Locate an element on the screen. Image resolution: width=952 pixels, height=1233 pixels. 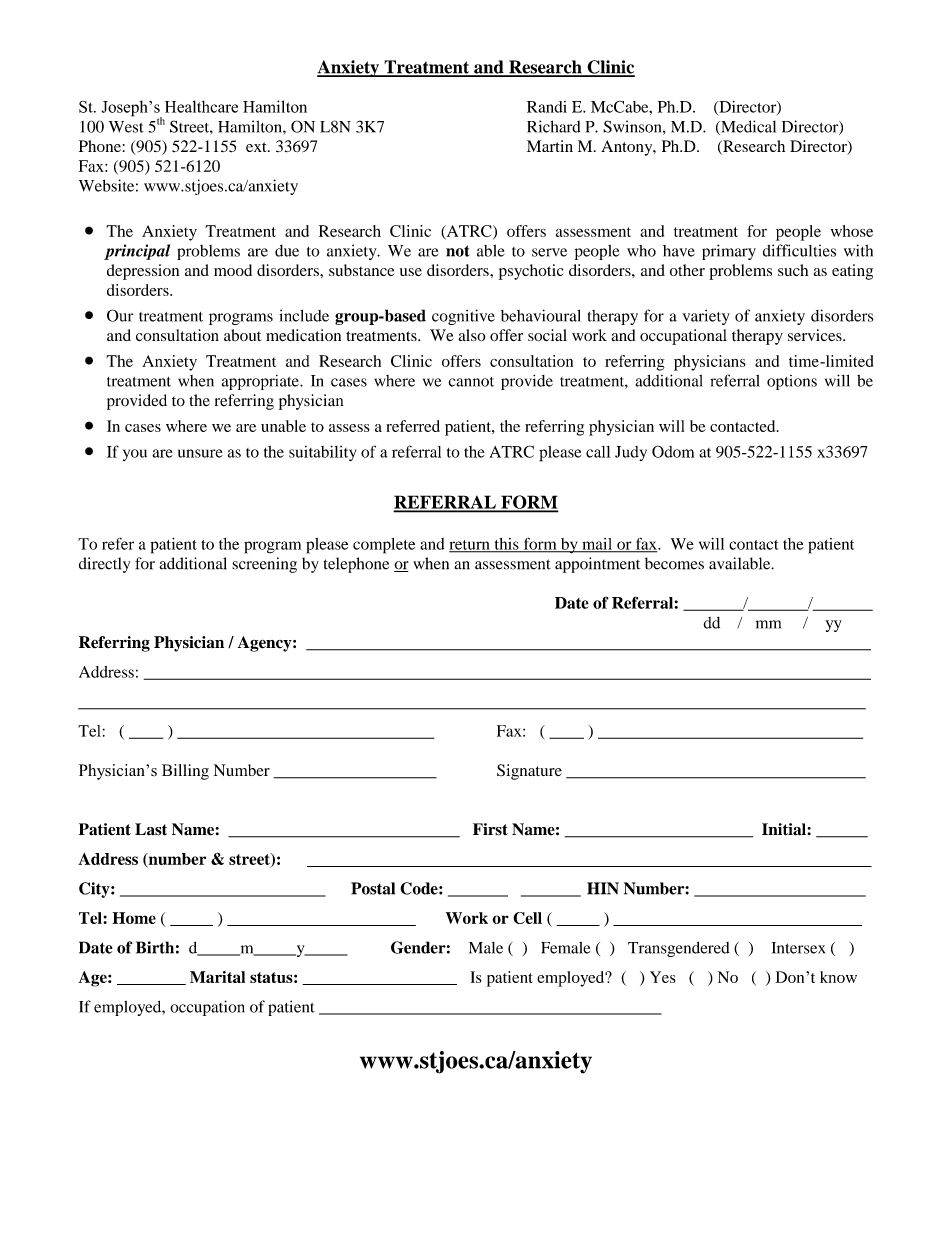
Martin is located at coordinates (550, 146).
